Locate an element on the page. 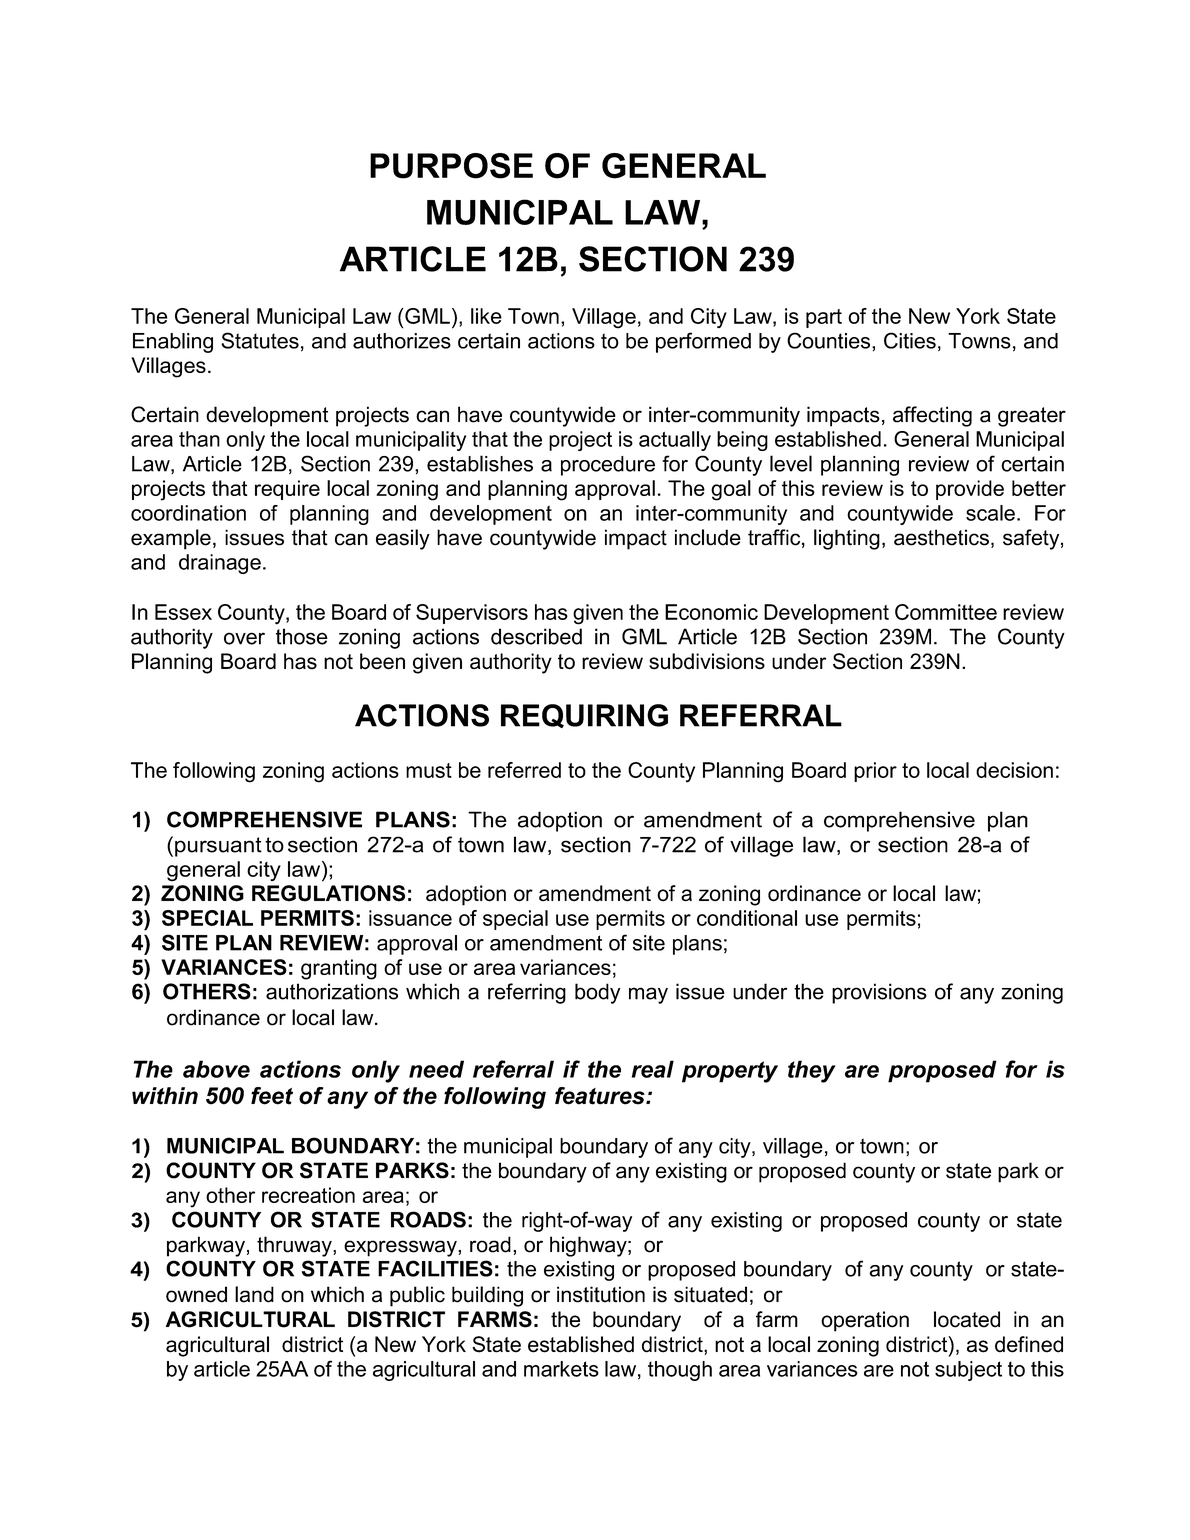  prior is located at coordinates (875, 772).
